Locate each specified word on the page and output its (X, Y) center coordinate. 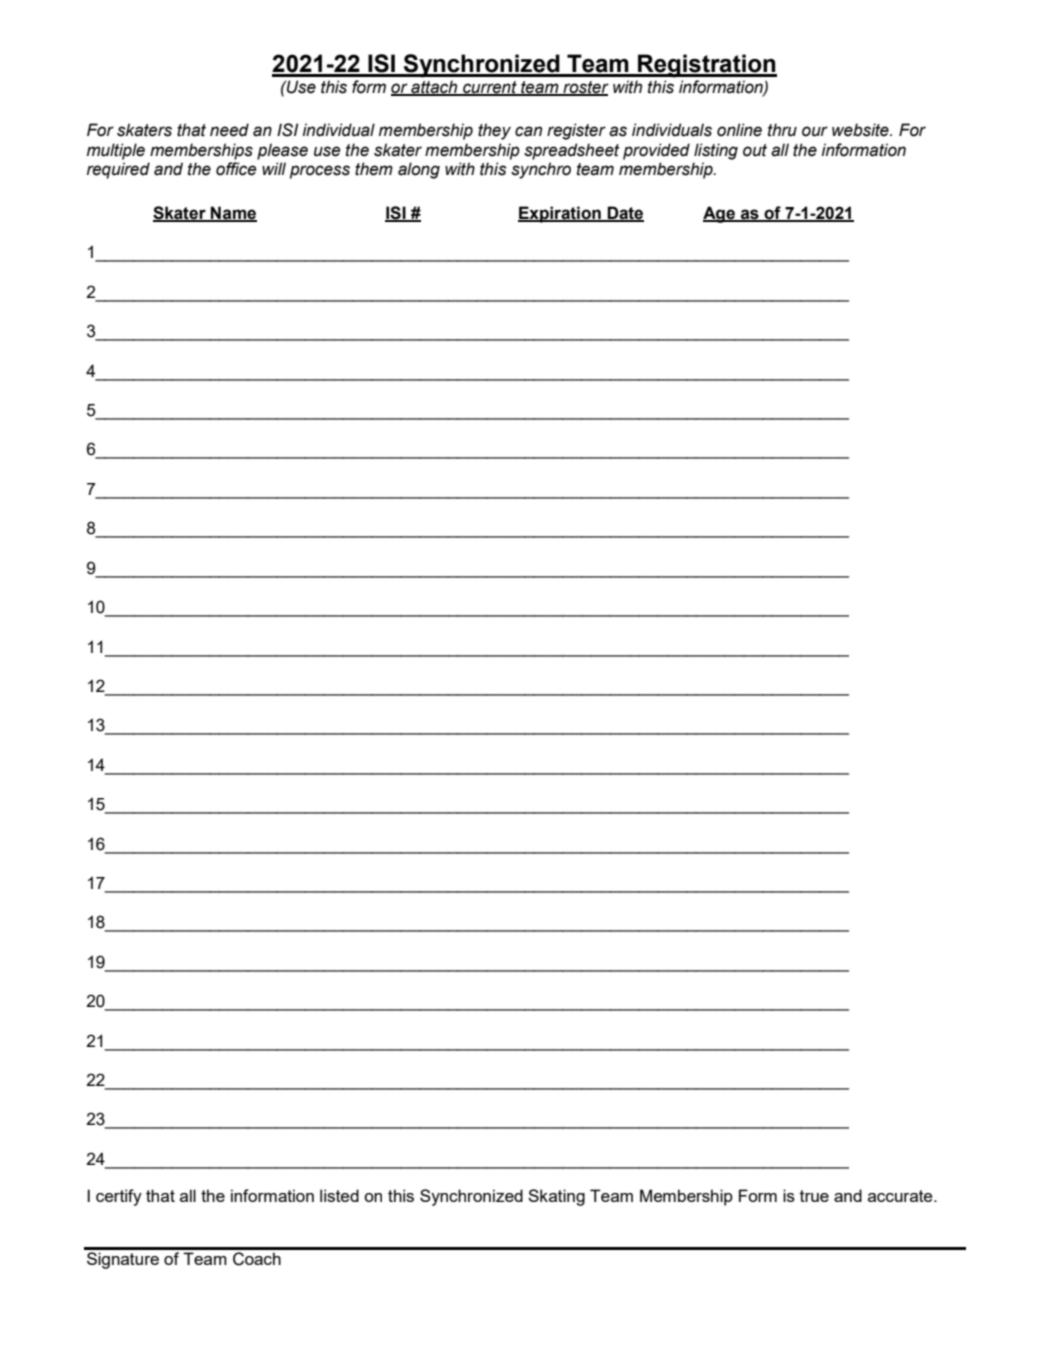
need (229, 130)
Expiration (560, 214)
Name (233, 213)
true (814, 1196)
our (815, 131)
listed (339, 1195)
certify (119, 1197)
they (494, 131)
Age (720, 214)
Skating (556, 1197)
